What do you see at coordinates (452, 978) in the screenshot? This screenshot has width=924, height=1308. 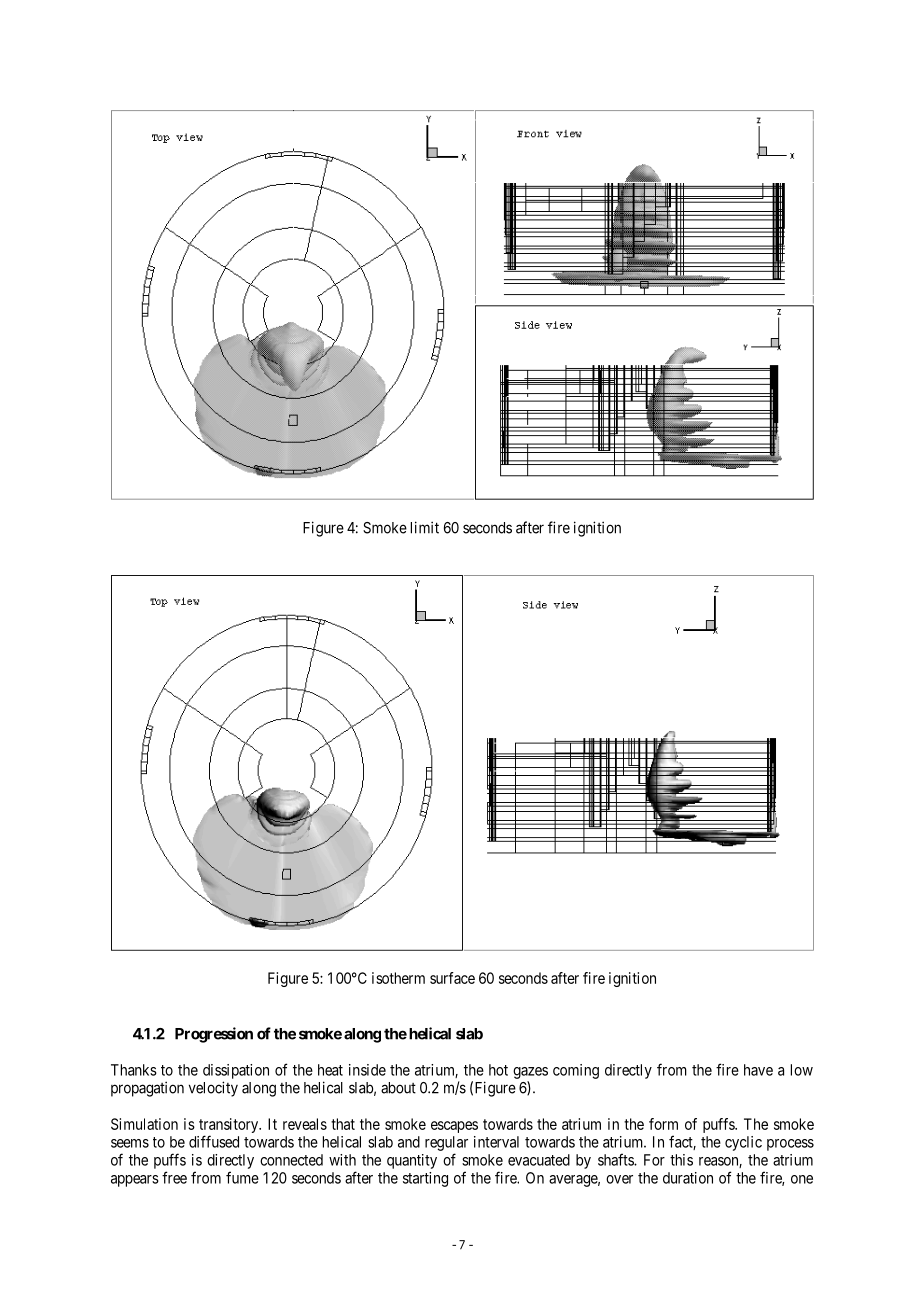 I see `surface` at bounding box center [452, 978].
